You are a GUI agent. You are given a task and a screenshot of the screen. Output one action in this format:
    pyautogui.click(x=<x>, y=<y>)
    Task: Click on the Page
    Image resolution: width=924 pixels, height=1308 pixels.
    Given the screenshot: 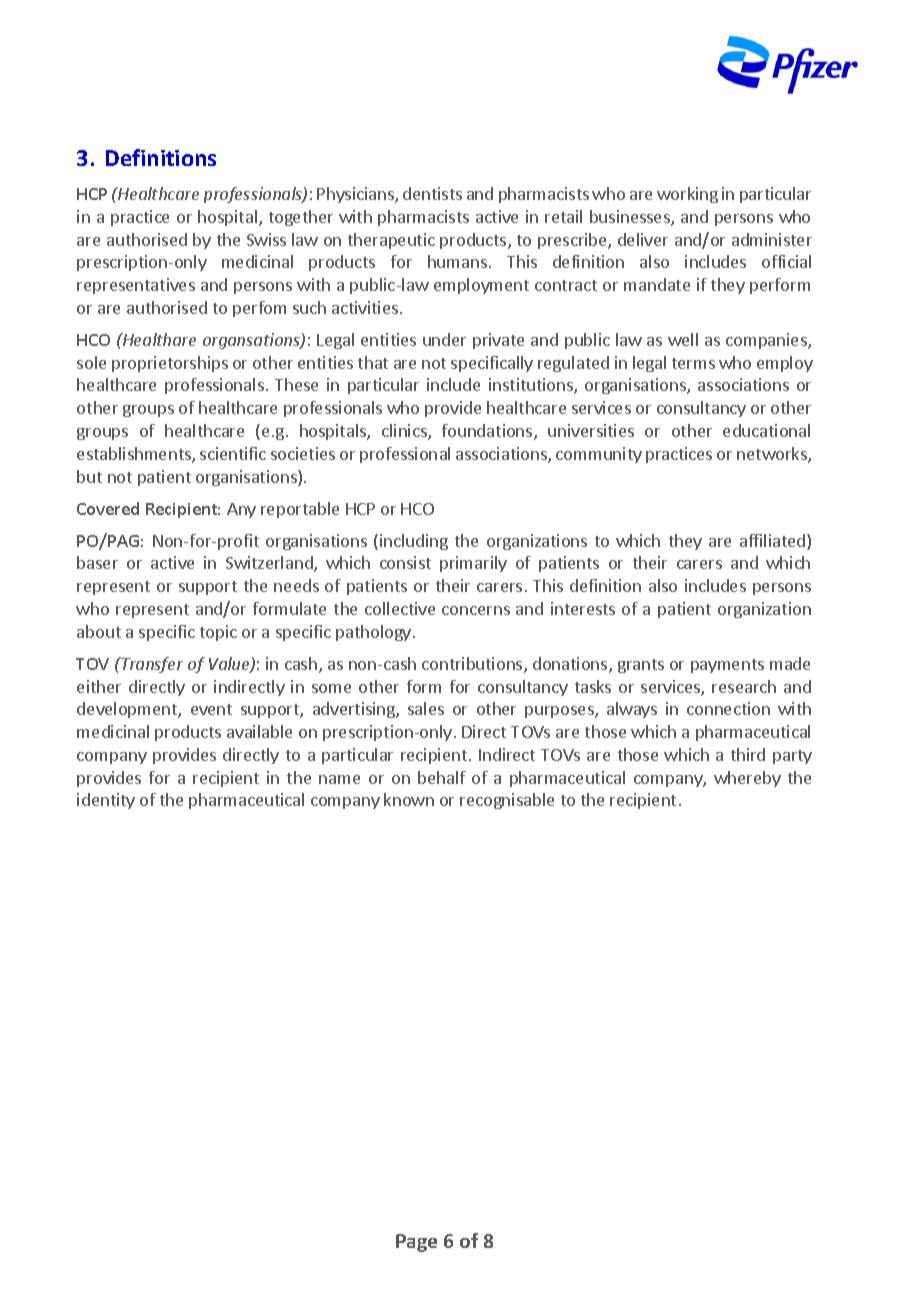 What is the action you would take?
    pyautogui.click(x=416, y=1243)
